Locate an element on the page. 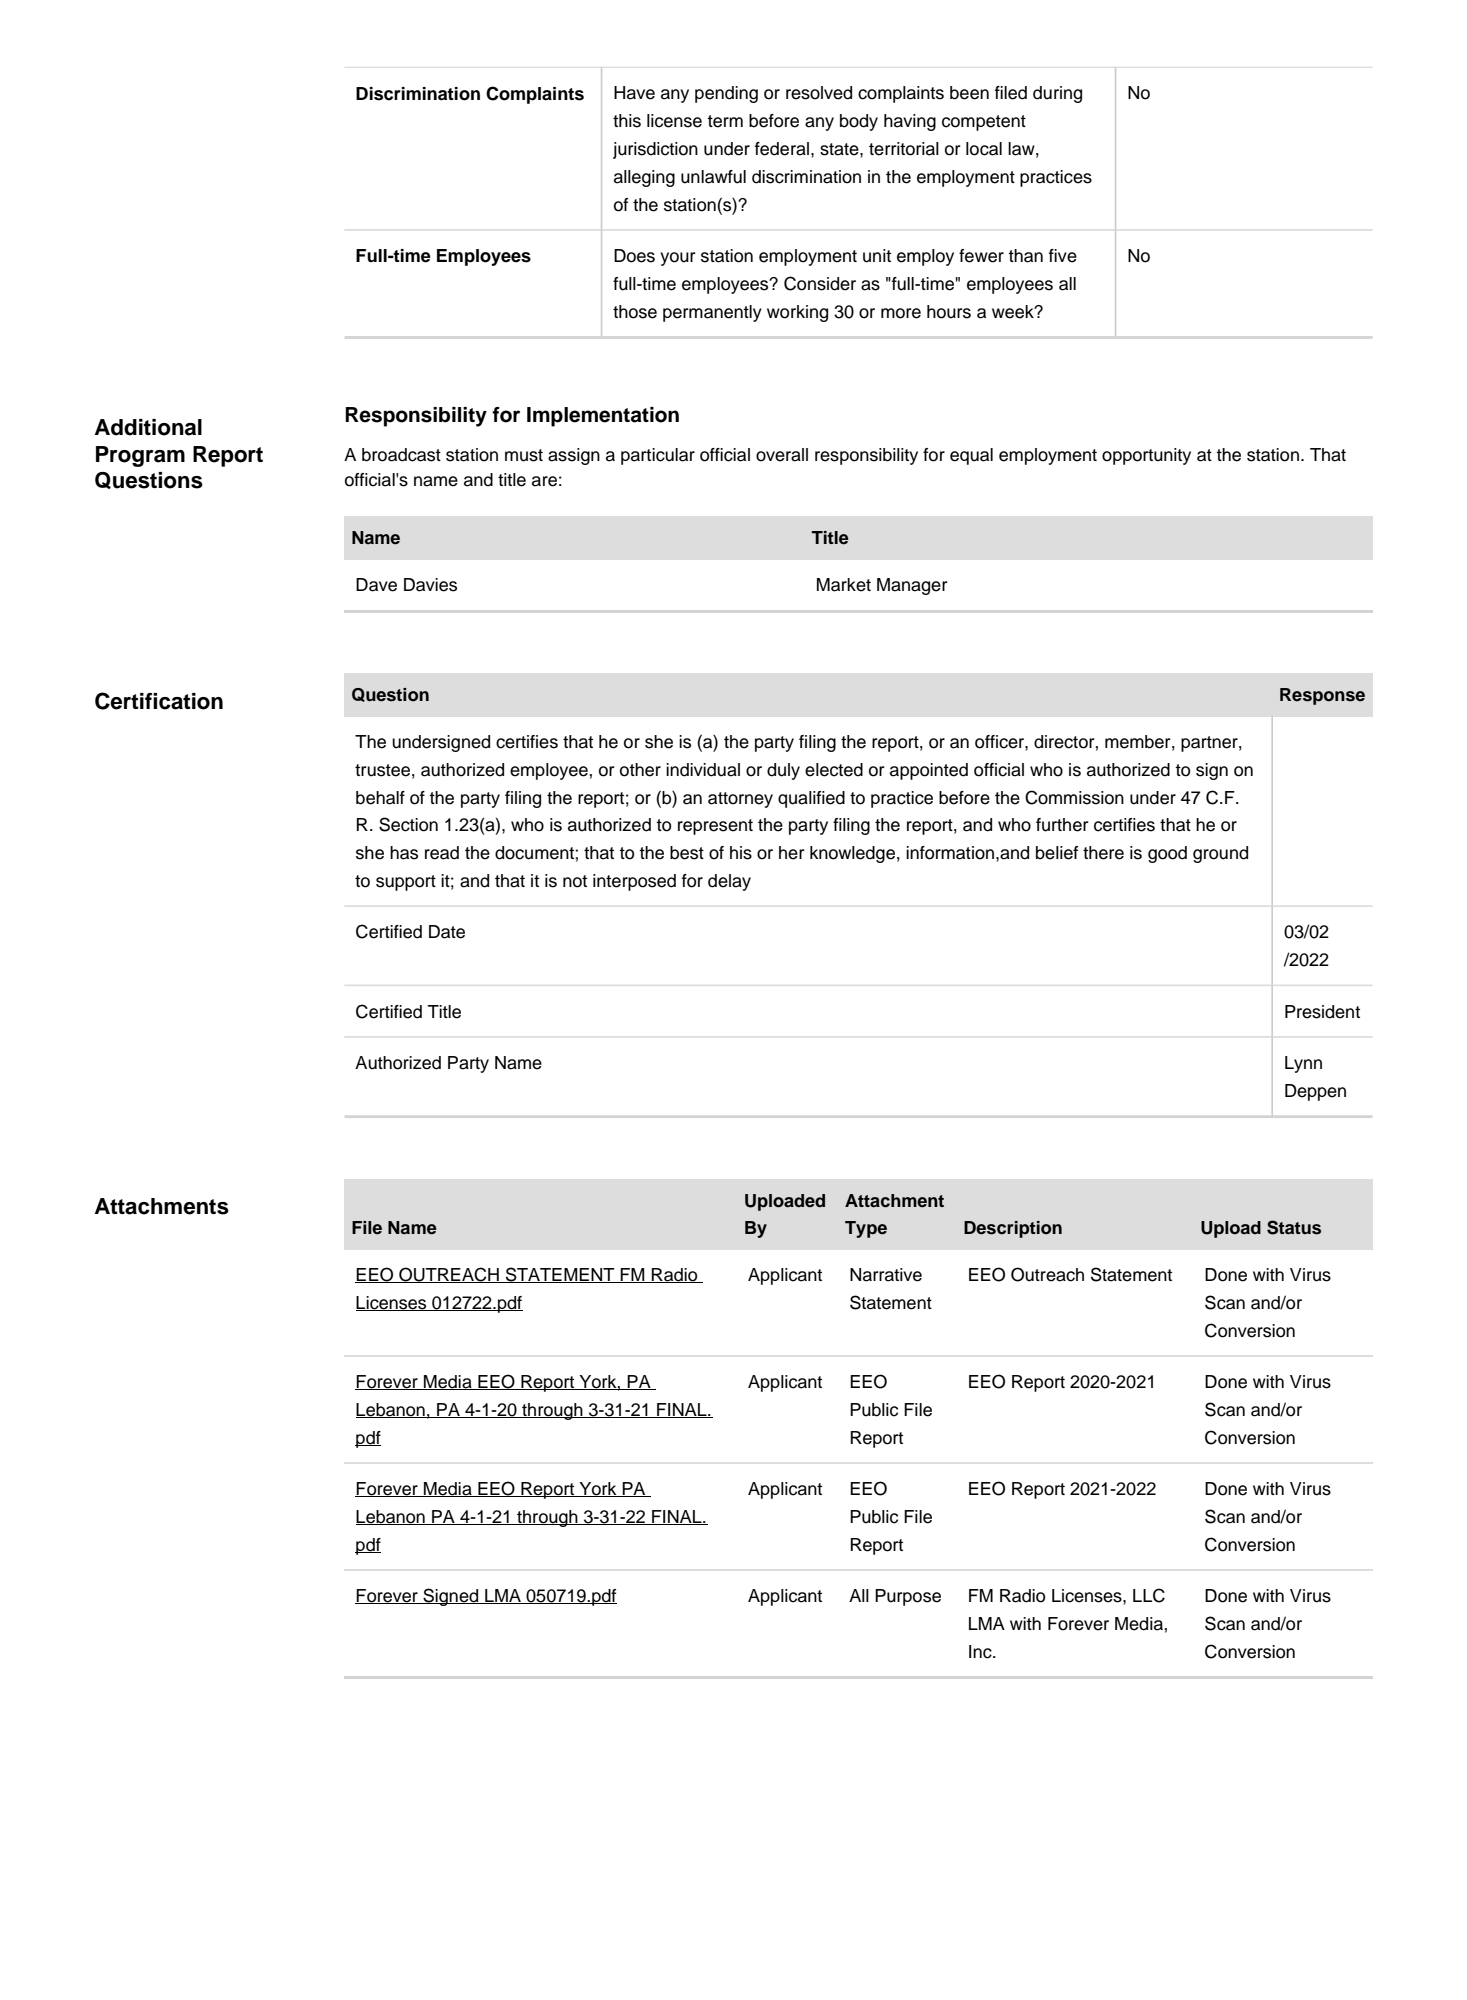 Image resolution: width=1467 pixels, height=2000 pixels. term is located at coordinates (725, 121).
